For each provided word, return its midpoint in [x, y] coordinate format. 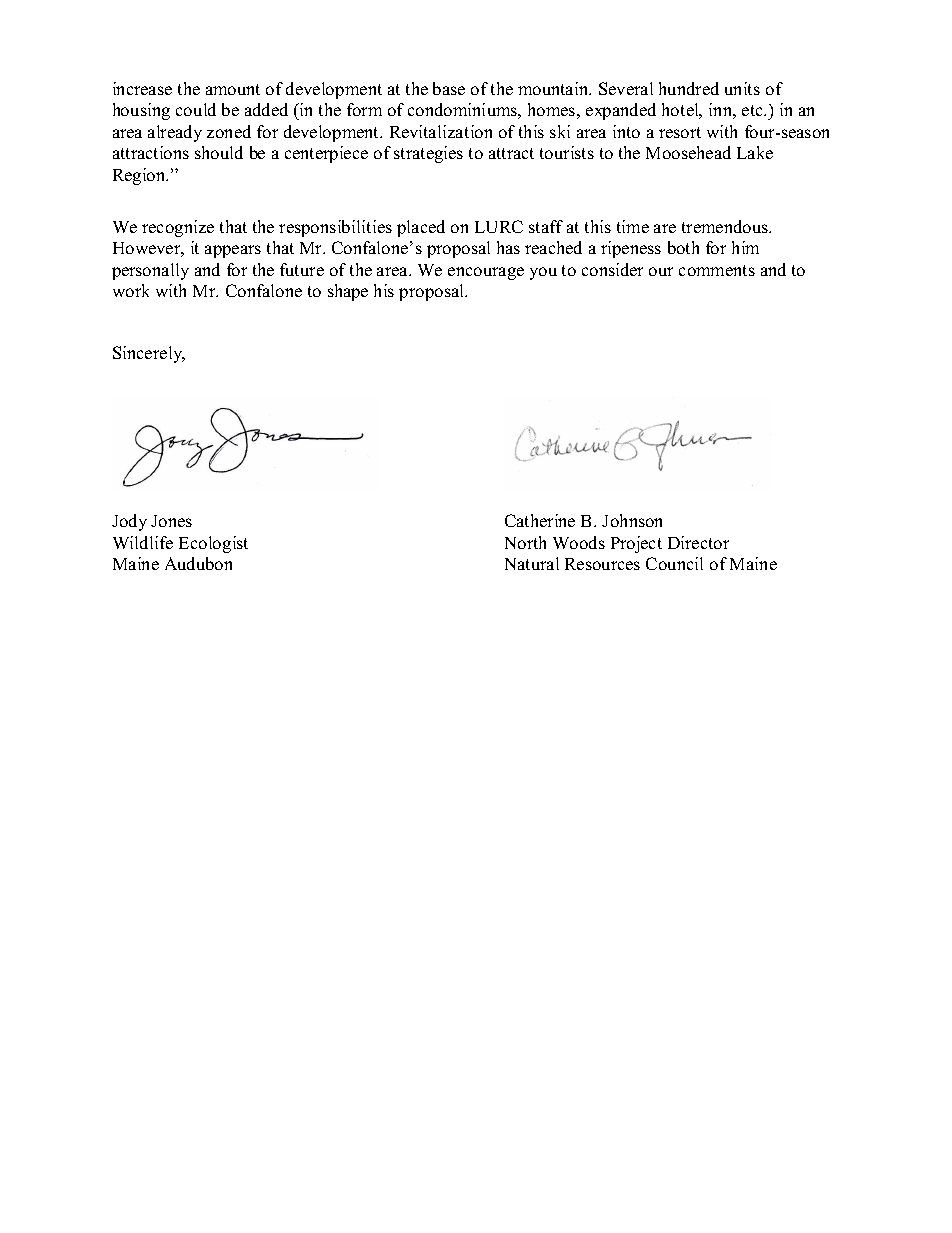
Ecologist [213, 544]
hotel [682, 111]
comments [717, 270]
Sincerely [149, 354]
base [449, 88]
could [196, 109]
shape [348, 292]
